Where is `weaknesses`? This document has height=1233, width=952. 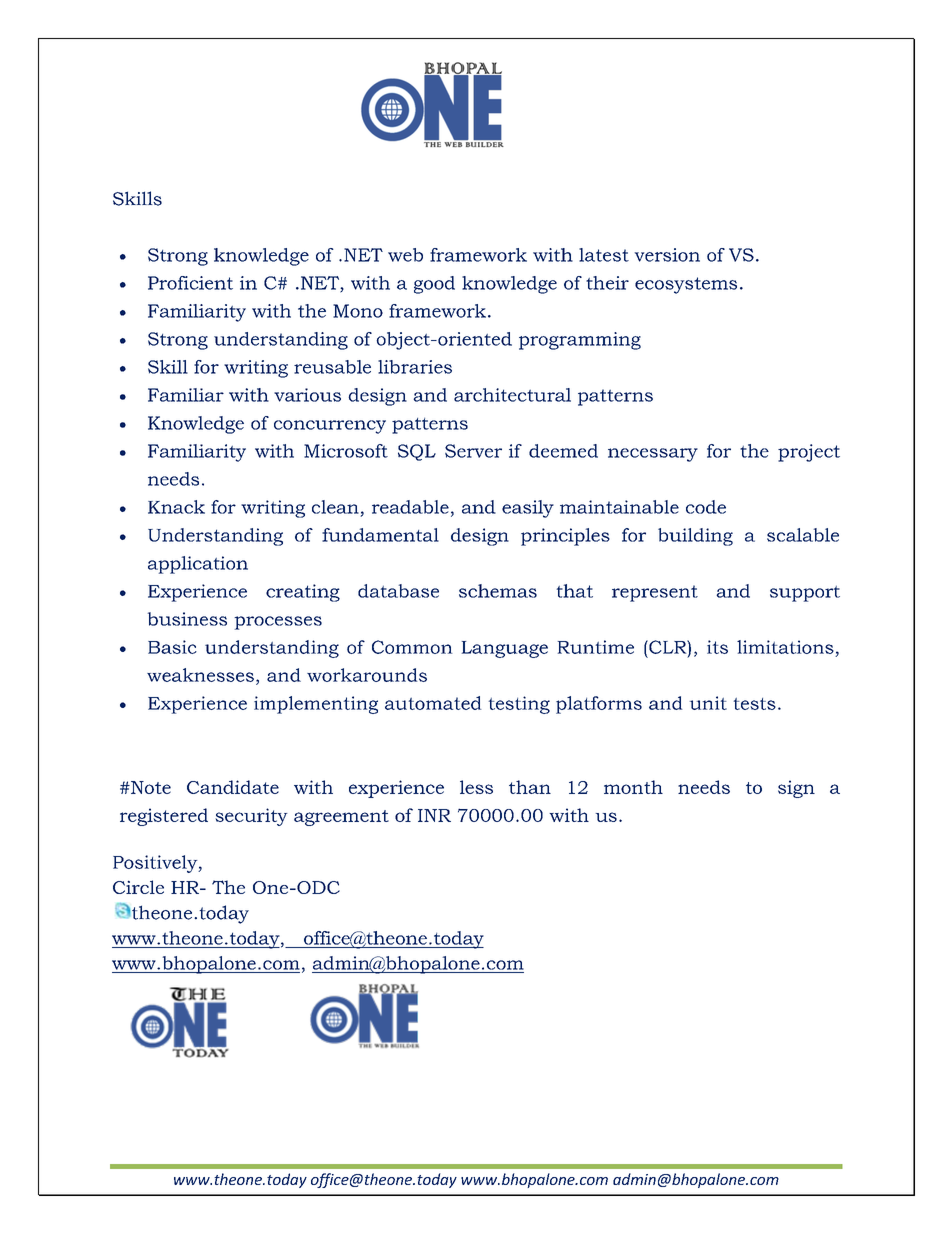
weaknesses is located at coordinates (200, 675).
